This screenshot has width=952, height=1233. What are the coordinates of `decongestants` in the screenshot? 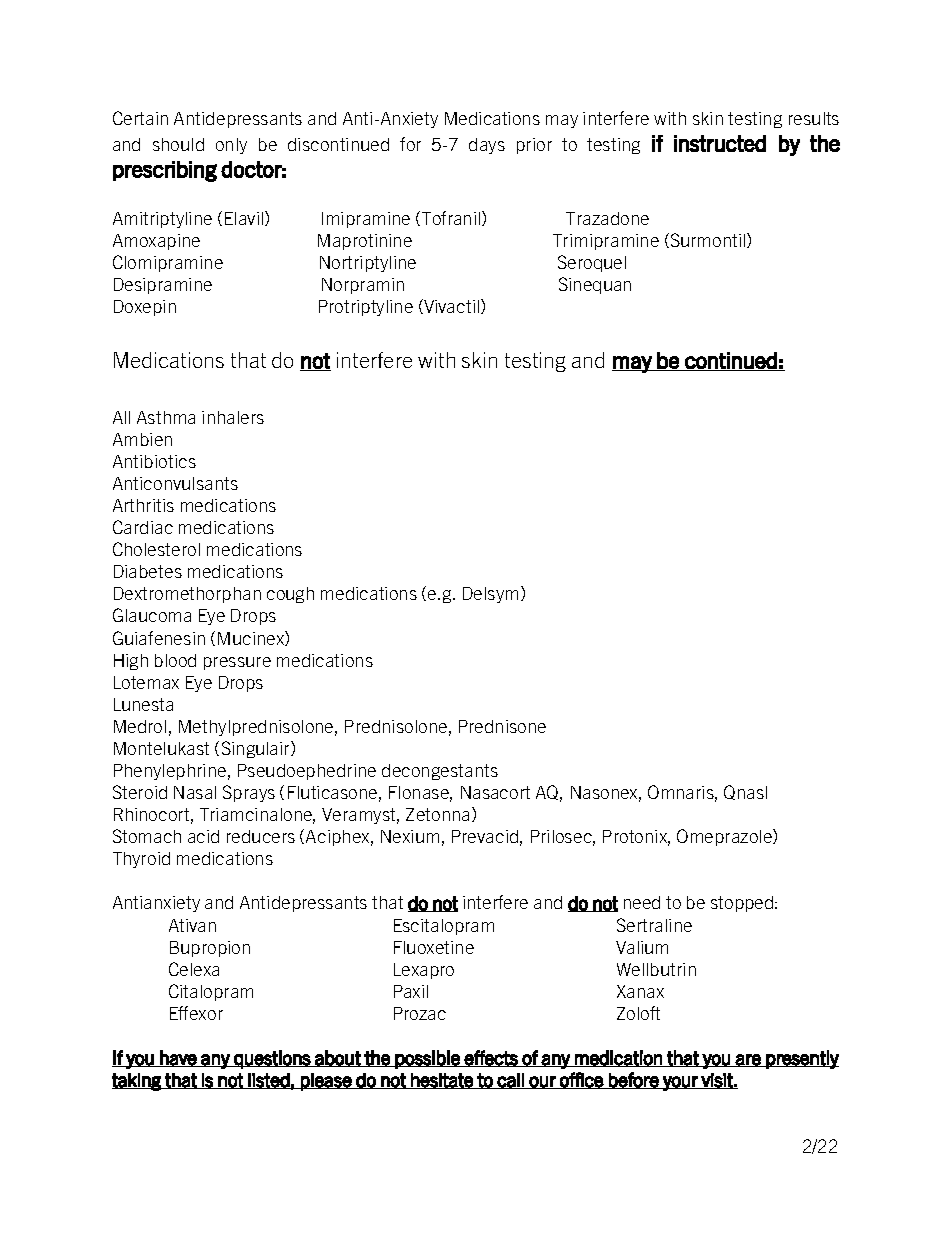 It's located at (440, 772).
